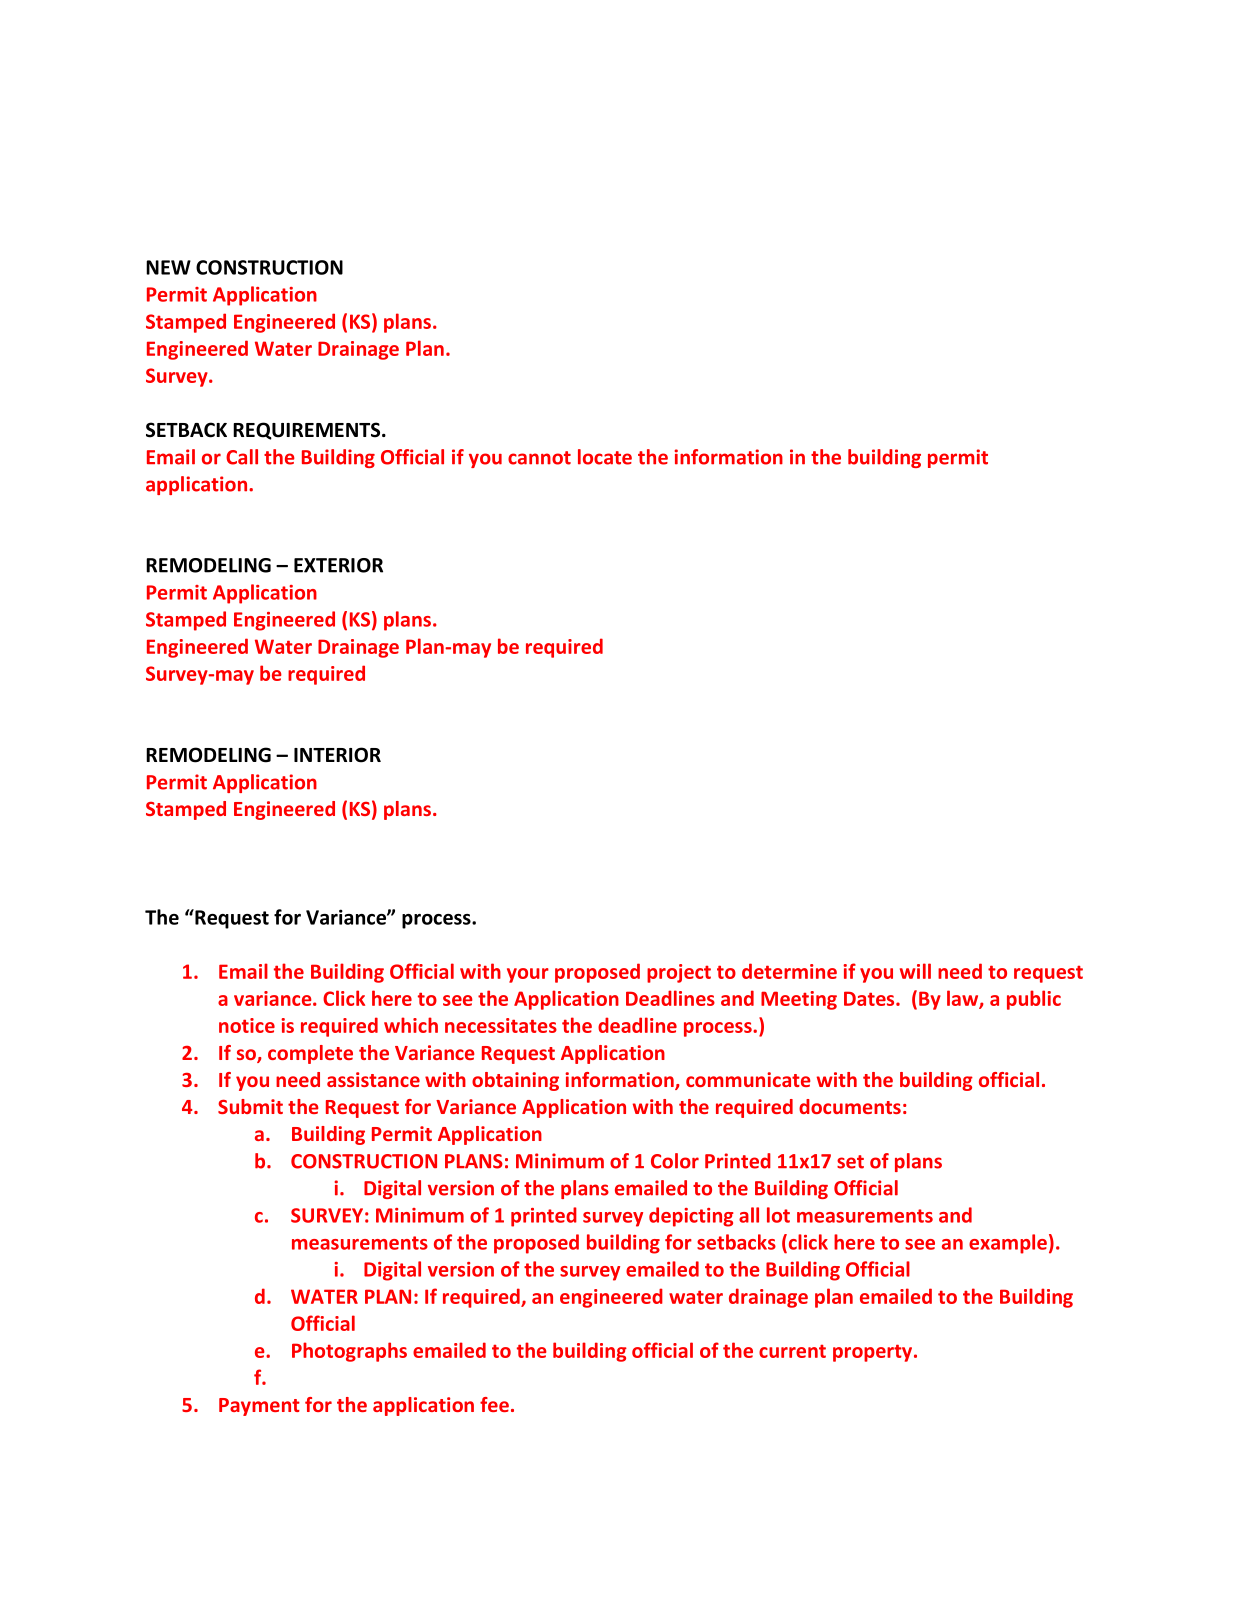 The image size is (1234, 1597). Describe the element at coordinates (915, 971) in the image. I see `will` at that location.
